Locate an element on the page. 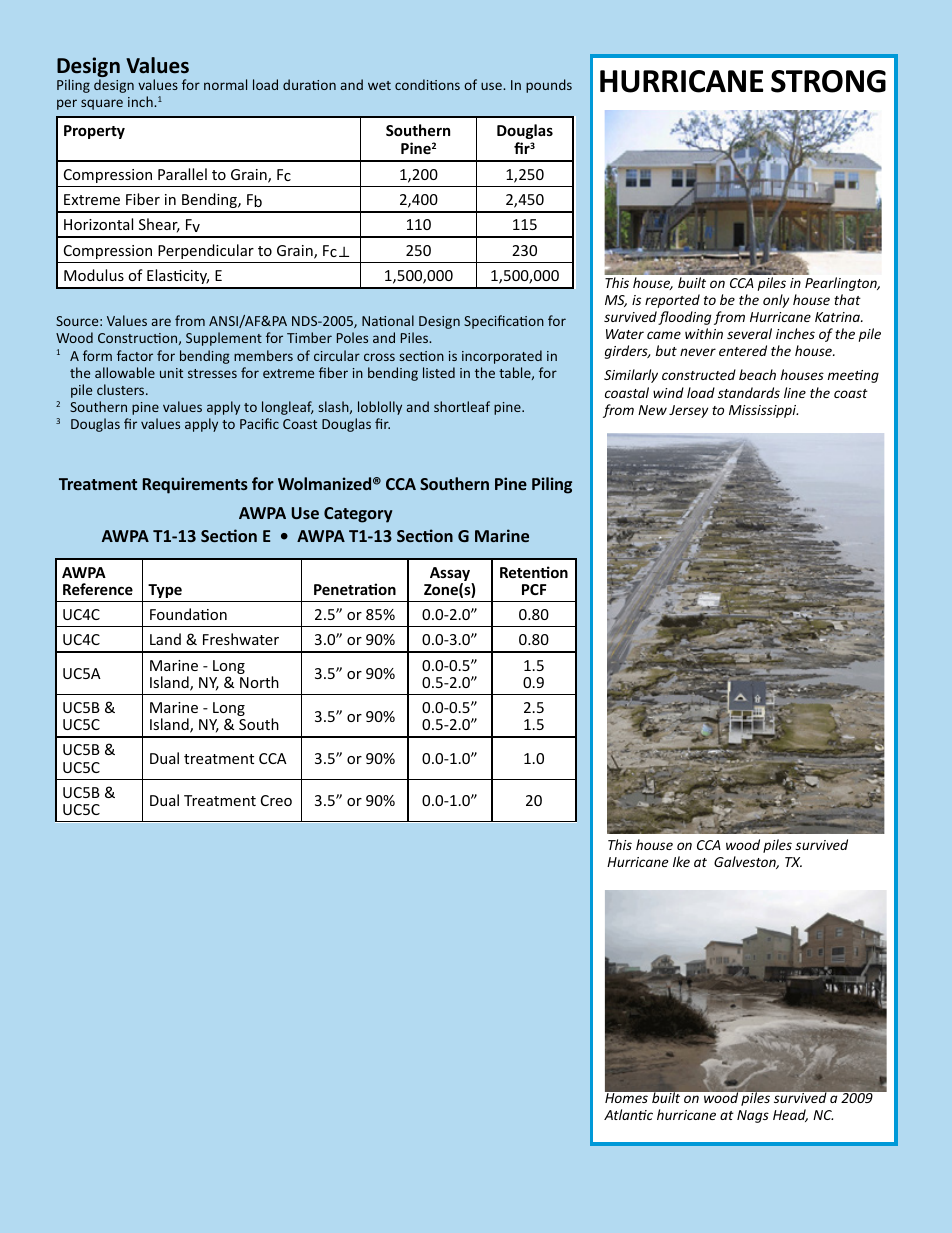  normal is located at coordinates (225, 84).
